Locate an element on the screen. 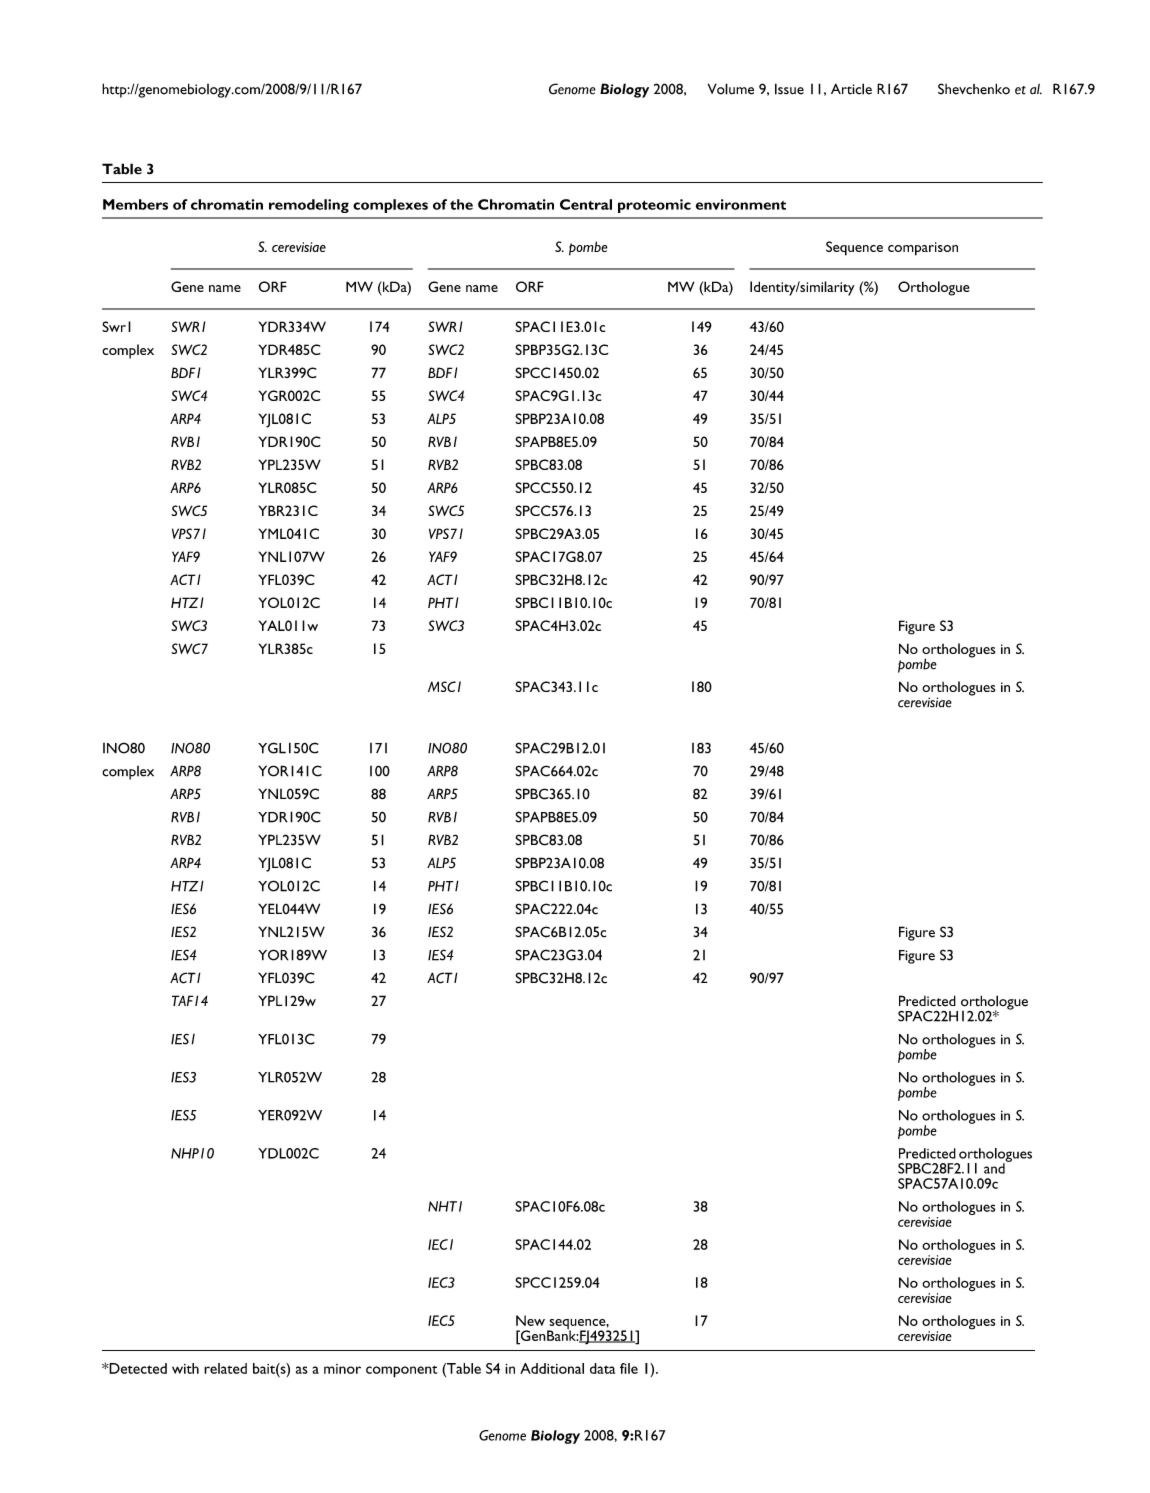 The width and height of the screenshot is (1150, 1493). the is located at coordinates (461, 204).
